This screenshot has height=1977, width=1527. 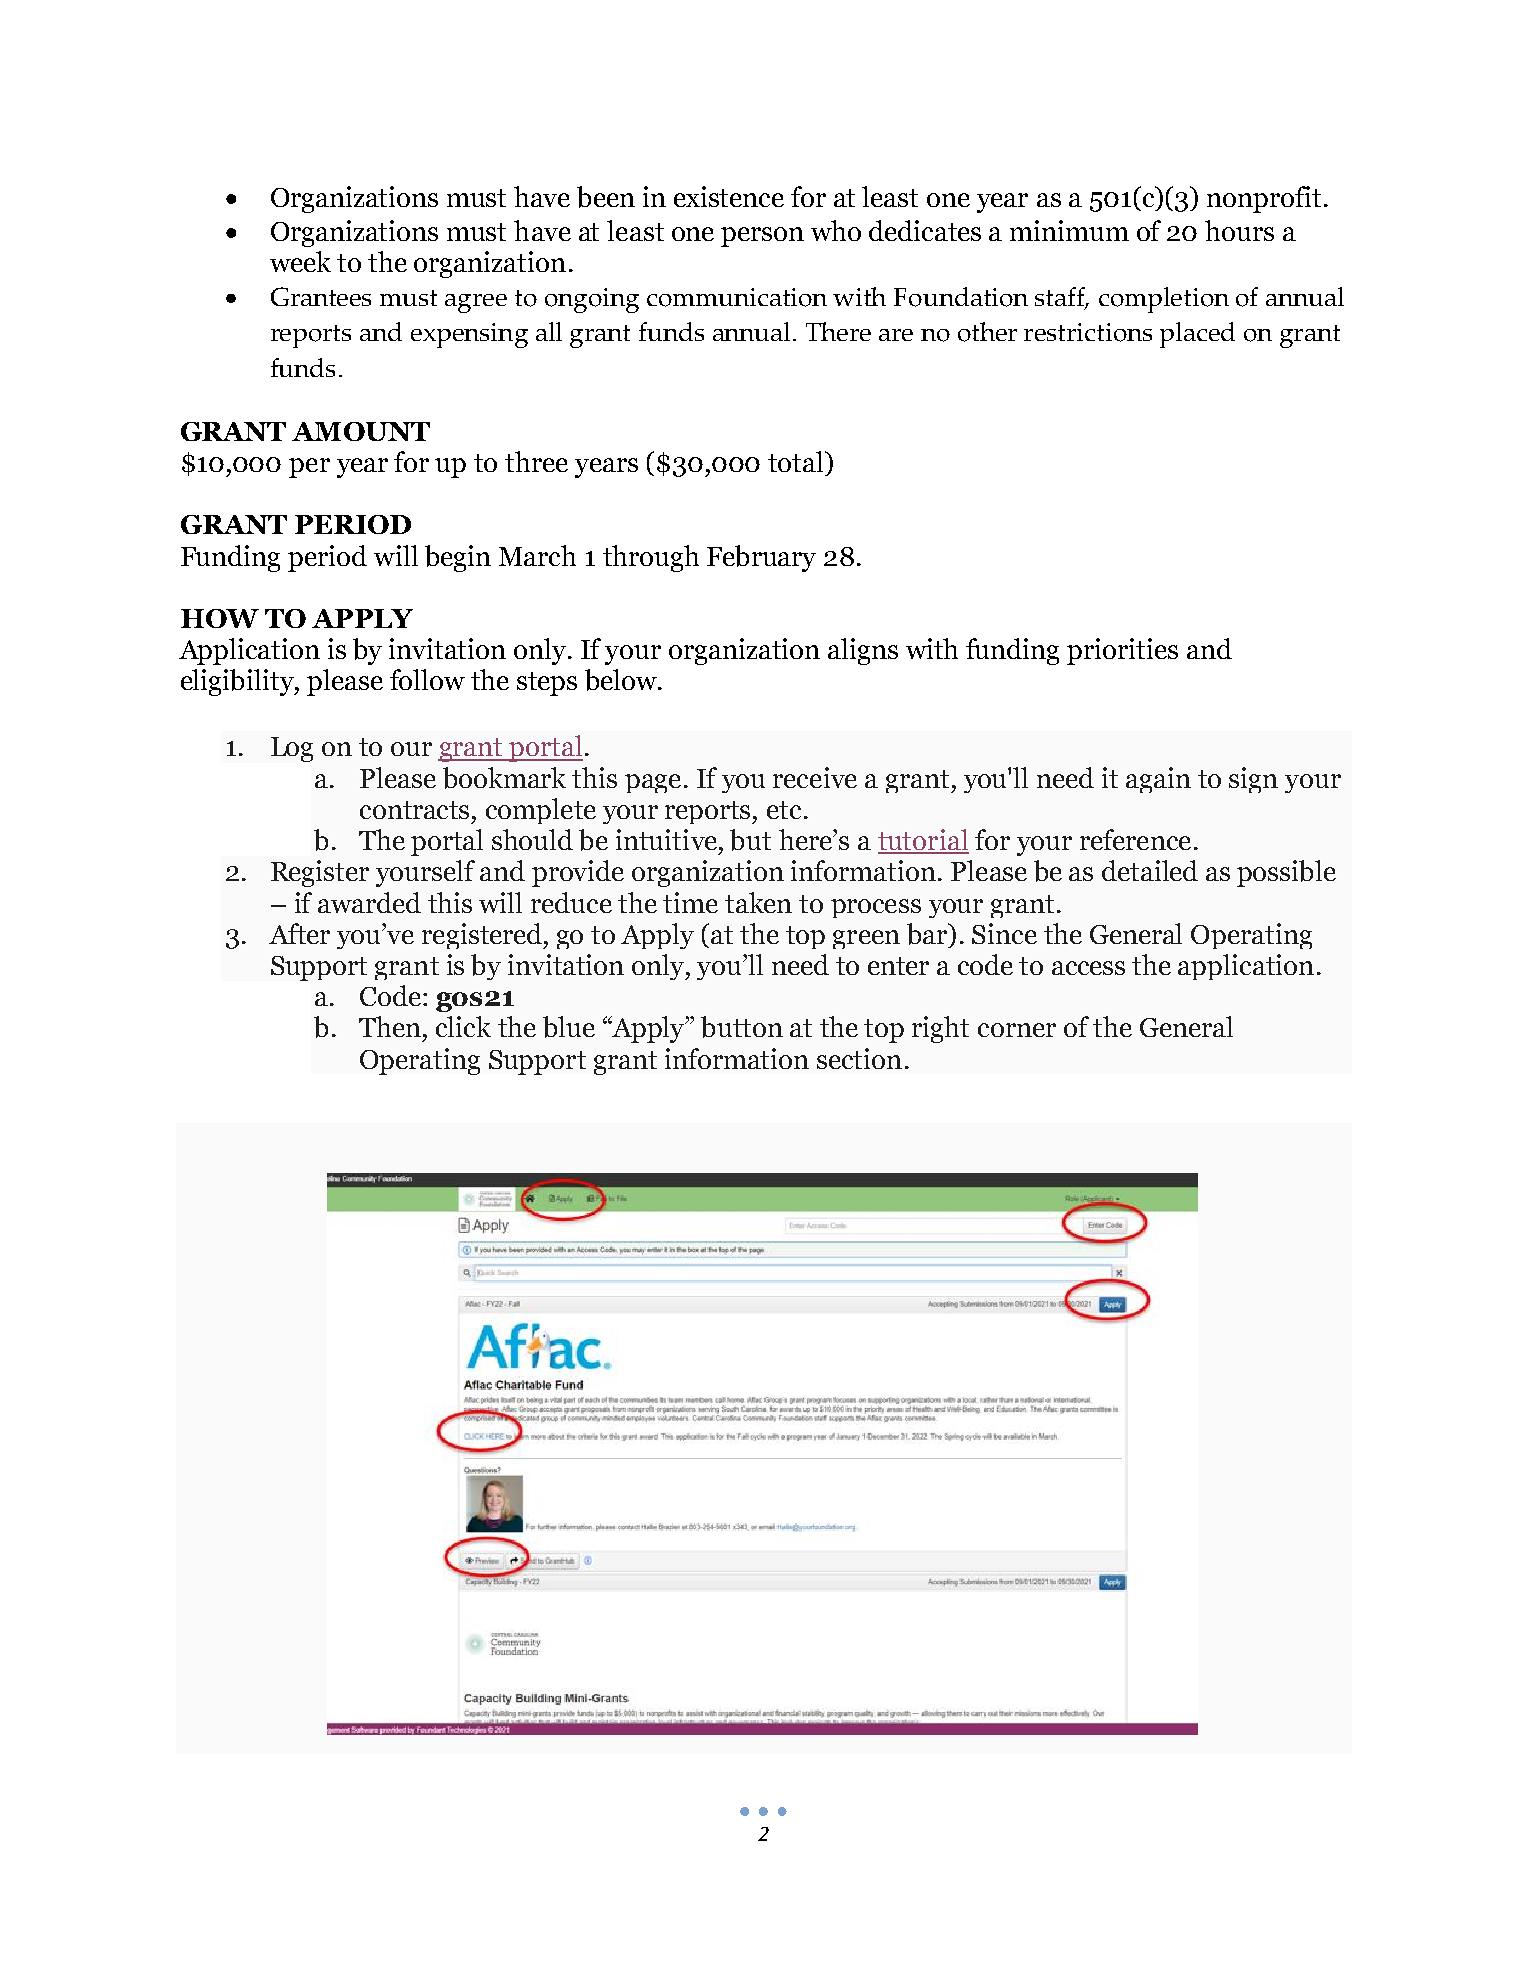 I want to click on section, so click(x=859, y=1058).
